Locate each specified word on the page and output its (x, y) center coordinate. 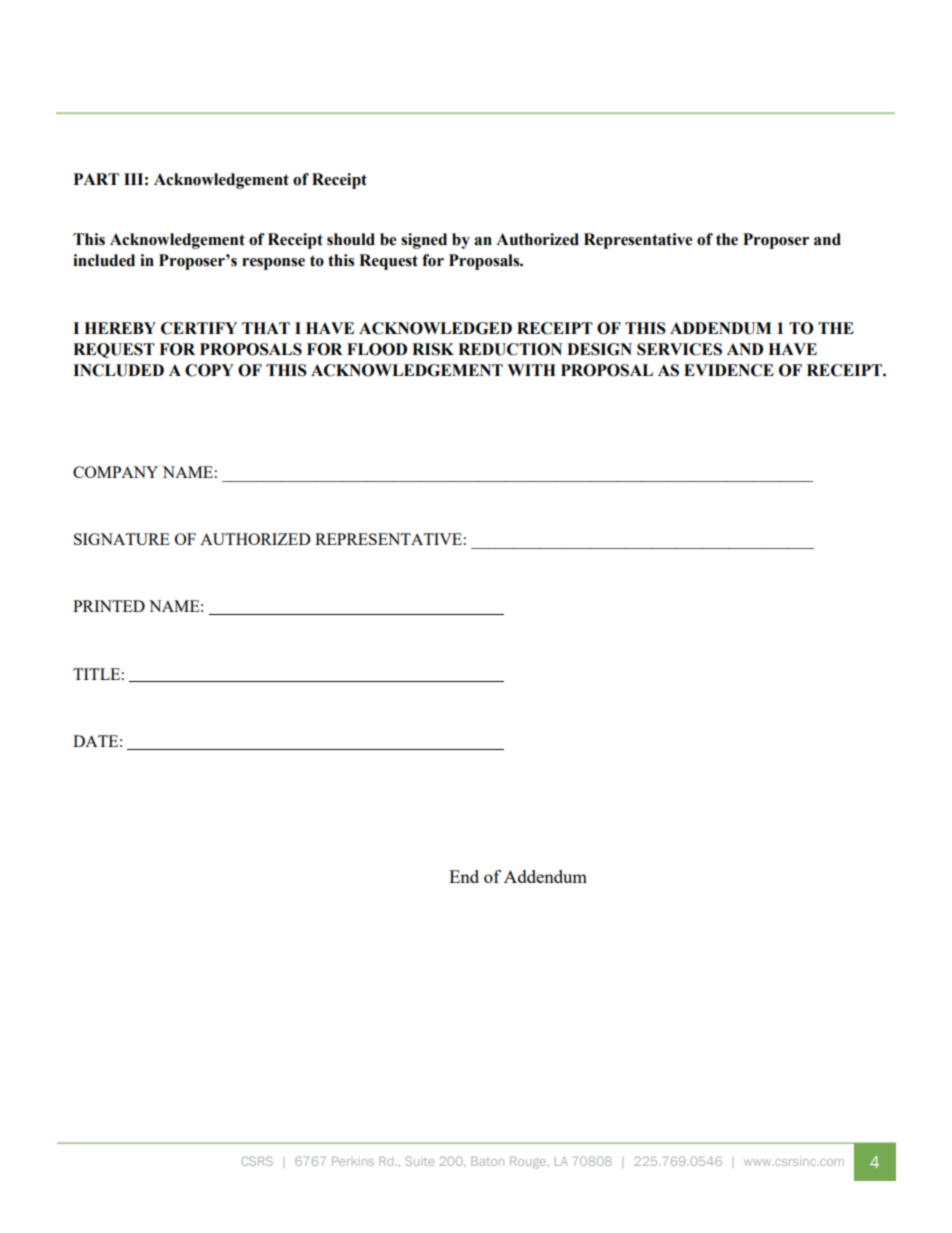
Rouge (529, 1163)
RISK (433, 349)
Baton (487, 1161)
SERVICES (679, 349)
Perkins (353, 1161)
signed (424, 241)
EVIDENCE (729, 370)
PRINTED (109, 606)
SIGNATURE (122, 539)
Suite (419, 1161)
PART (96, 179)
